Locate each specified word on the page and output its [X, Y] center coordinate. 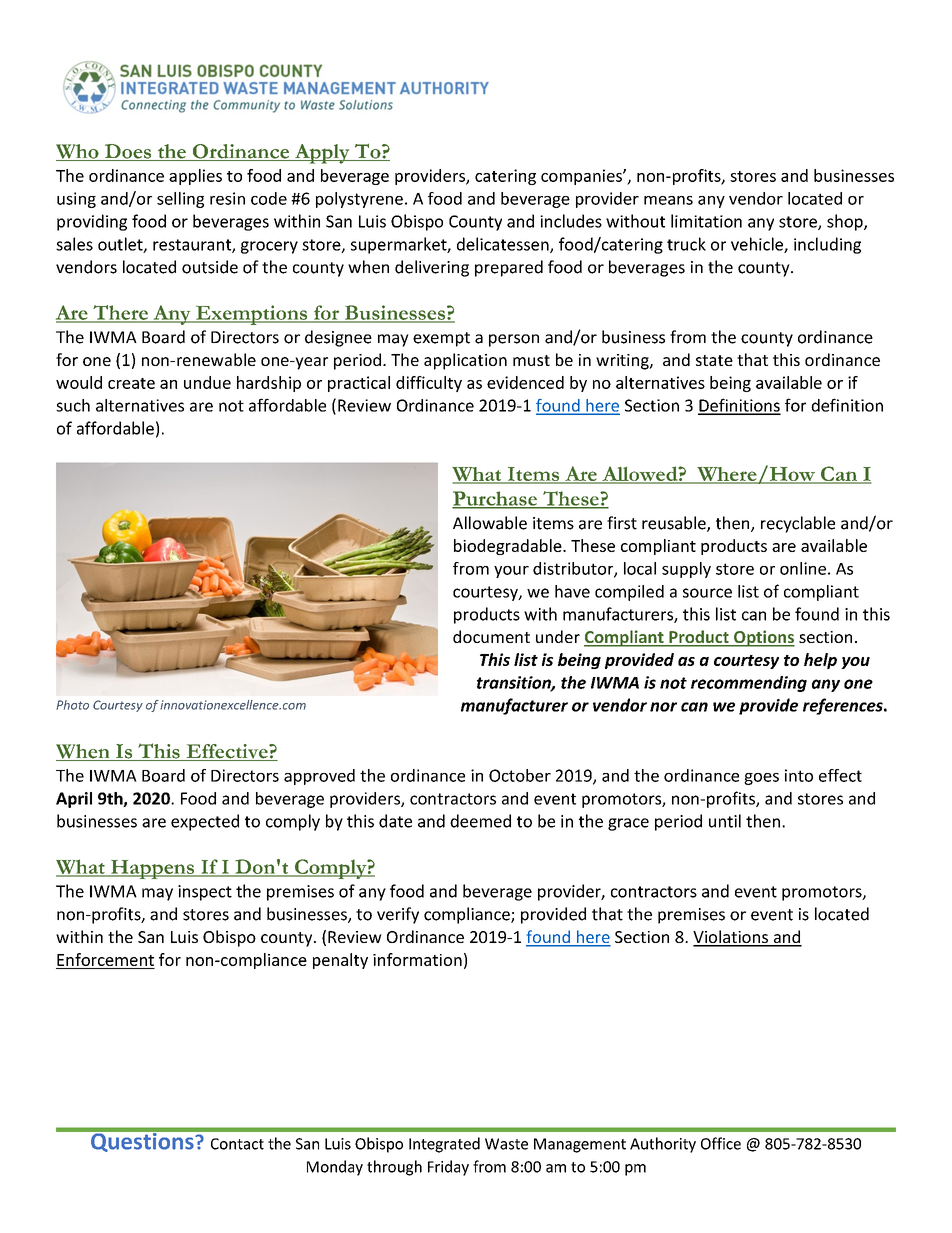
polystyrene [359, 200]
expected [205, 822]
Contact [237, 1144]
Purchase [496, 499]
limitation [706, 221]
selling [180, 200]
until [725, 821]
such [73, 405]
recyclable [798, 524]
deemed [480, 821]
